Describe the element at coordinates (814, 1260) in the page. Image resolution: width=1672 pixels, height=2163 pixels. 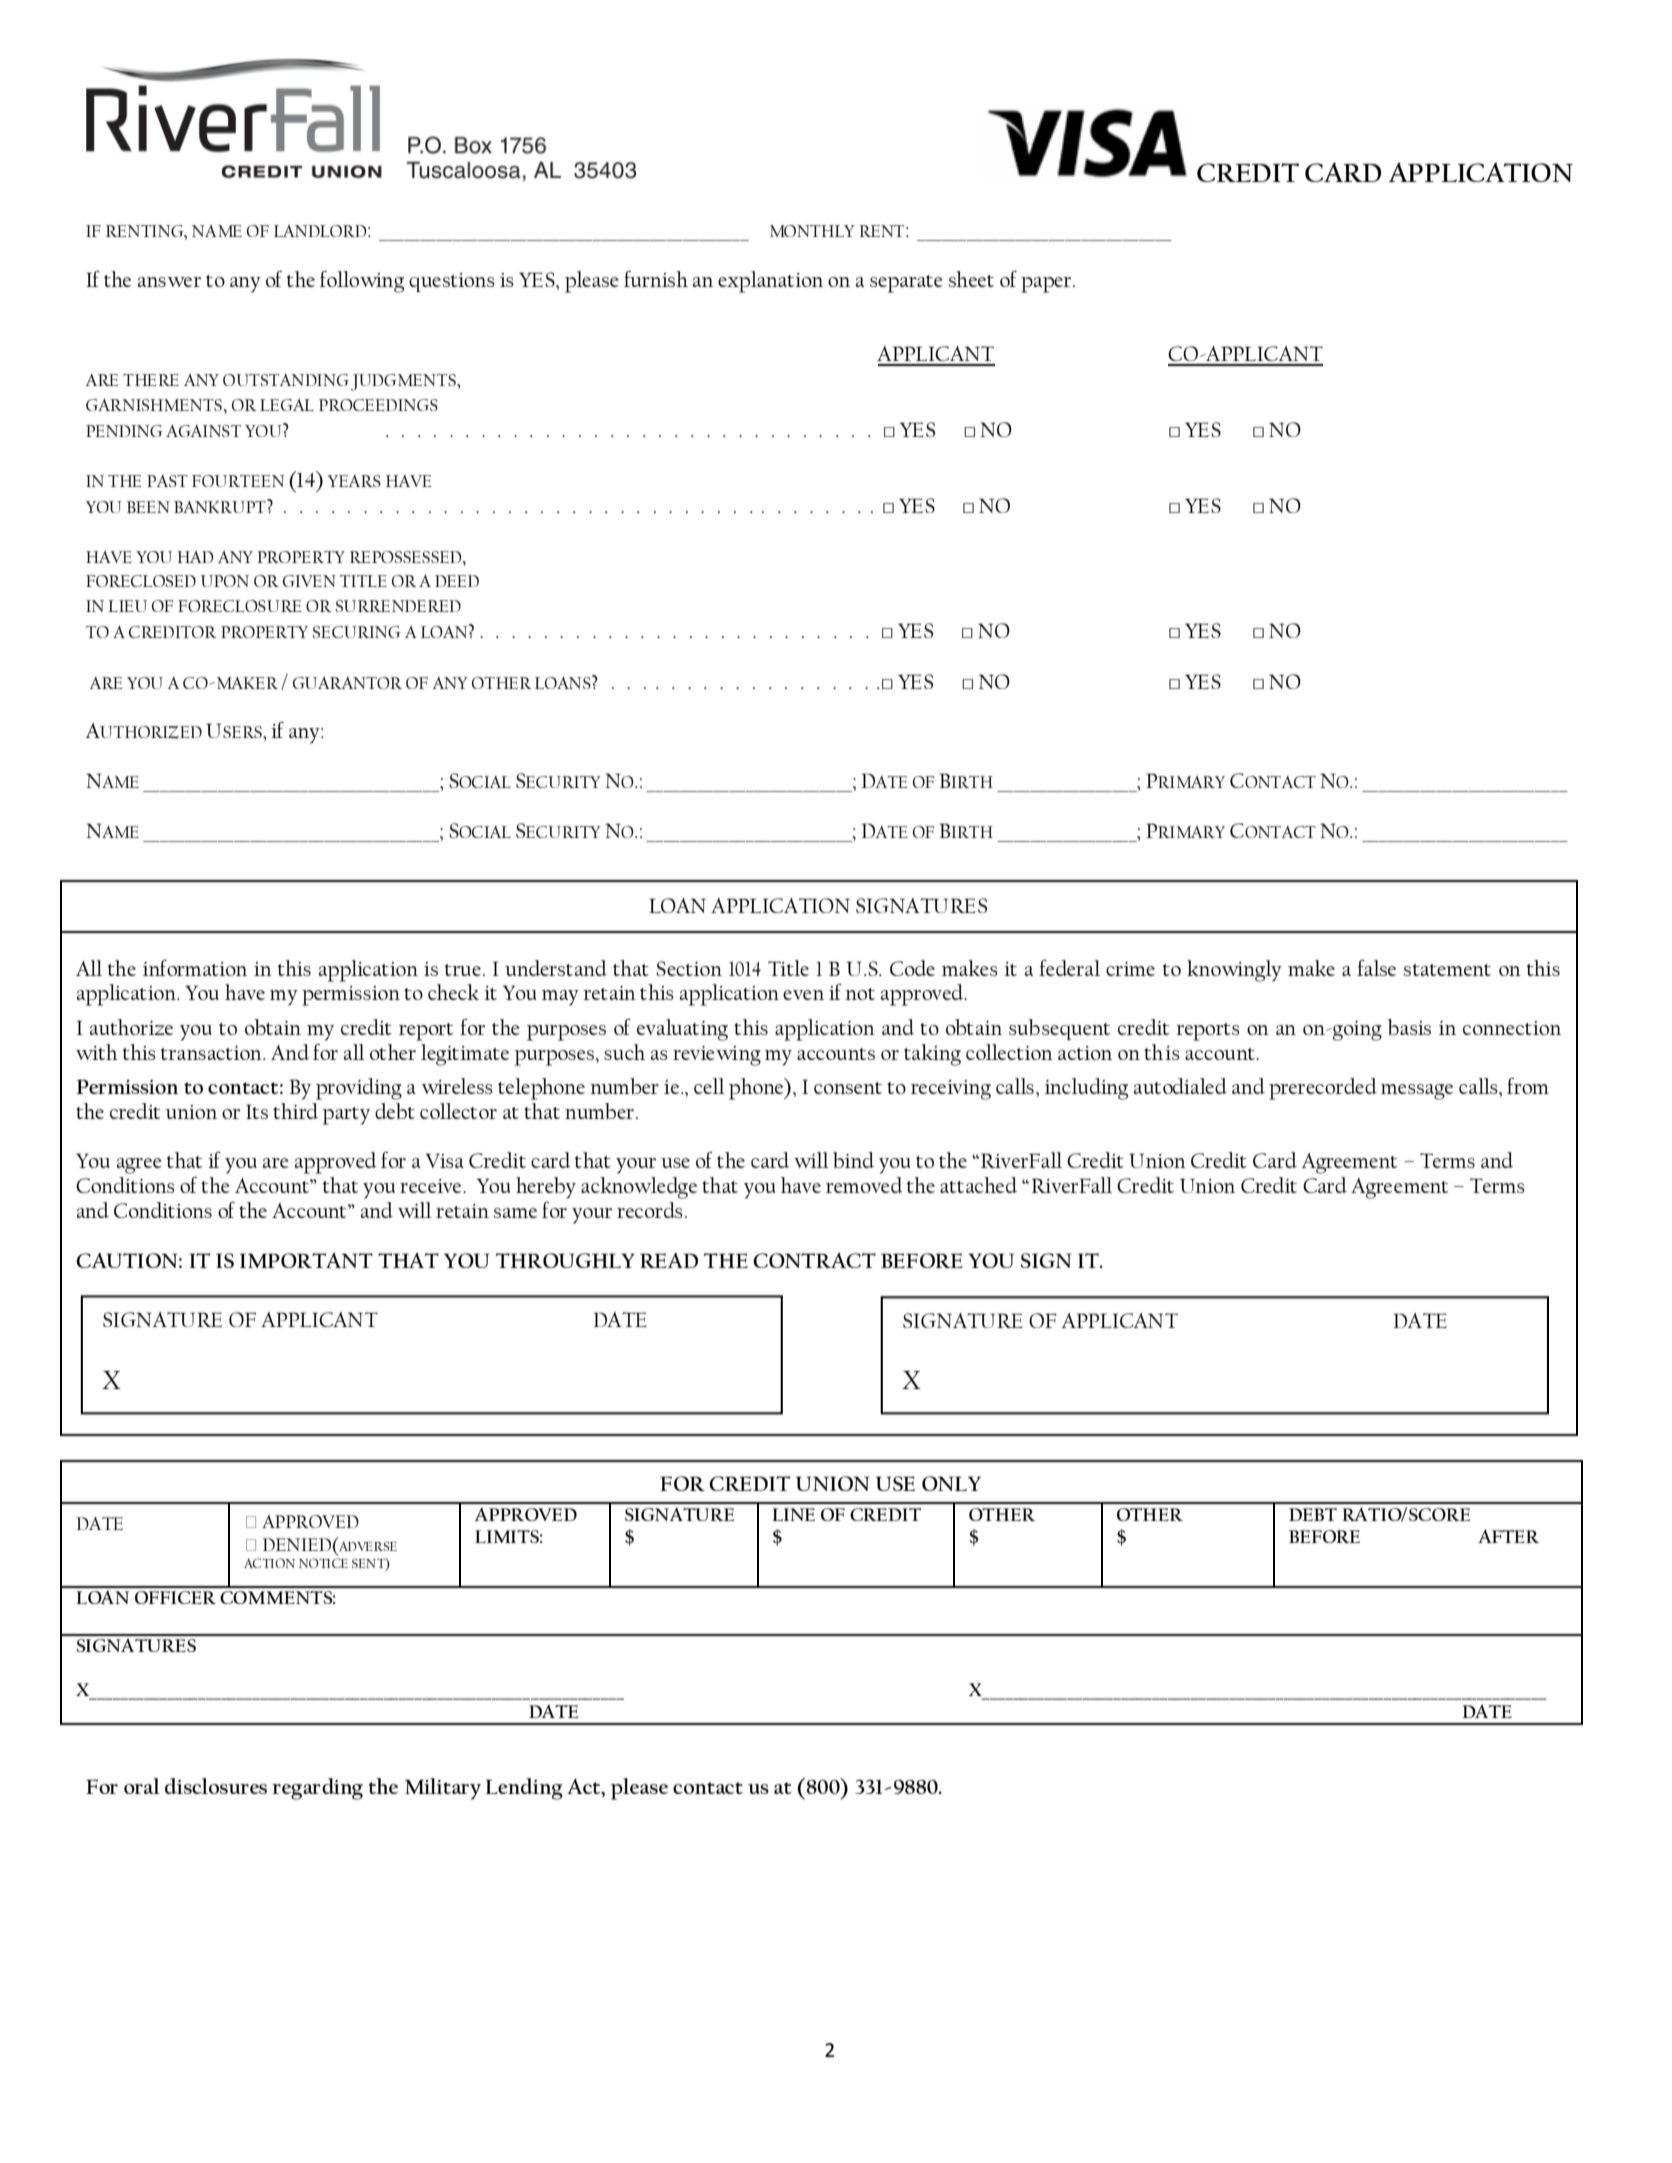
I see `CONTRACT` at that location.
